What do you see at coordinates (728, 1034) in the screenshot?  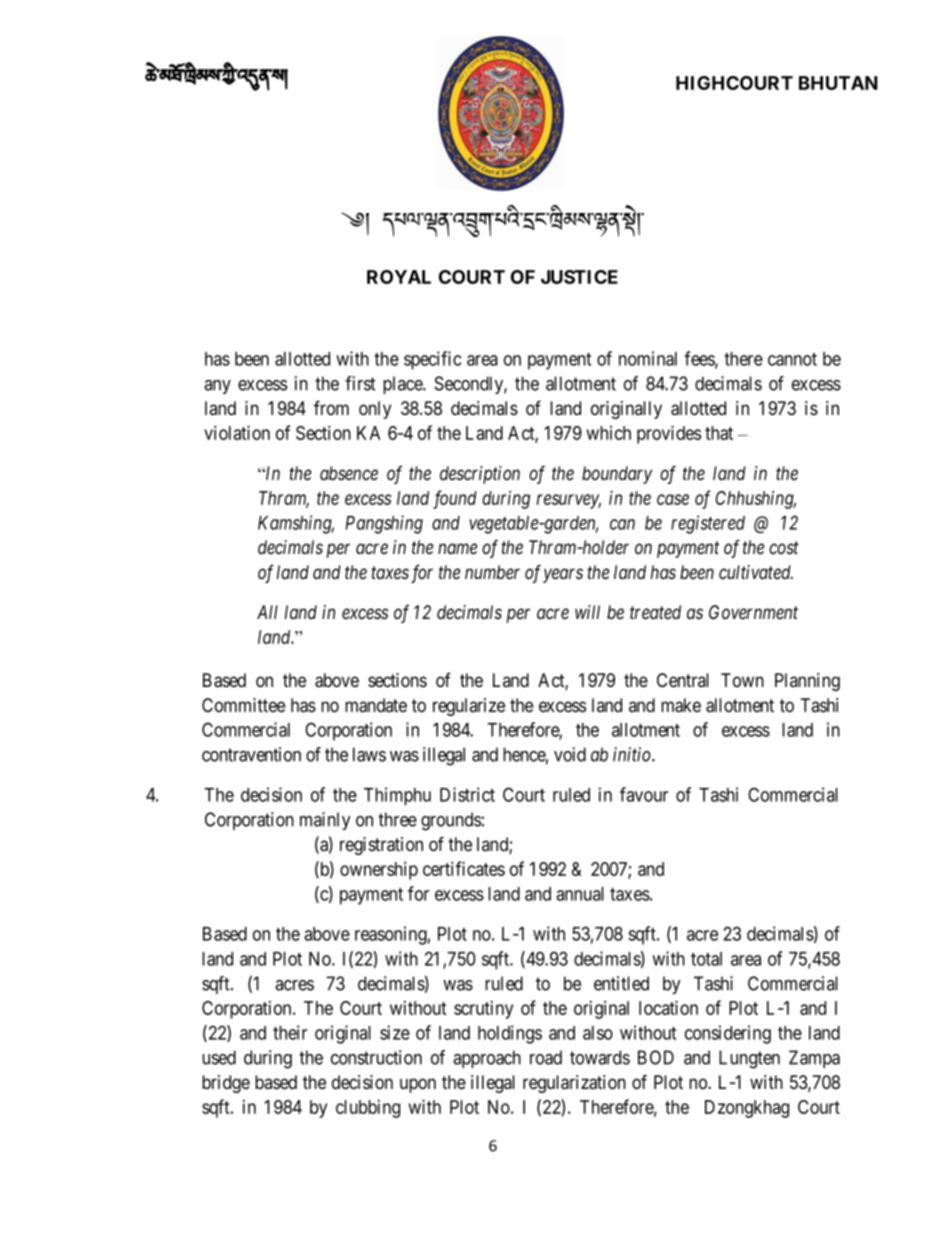 I see `considering` at bounding box center [728, 1034].
